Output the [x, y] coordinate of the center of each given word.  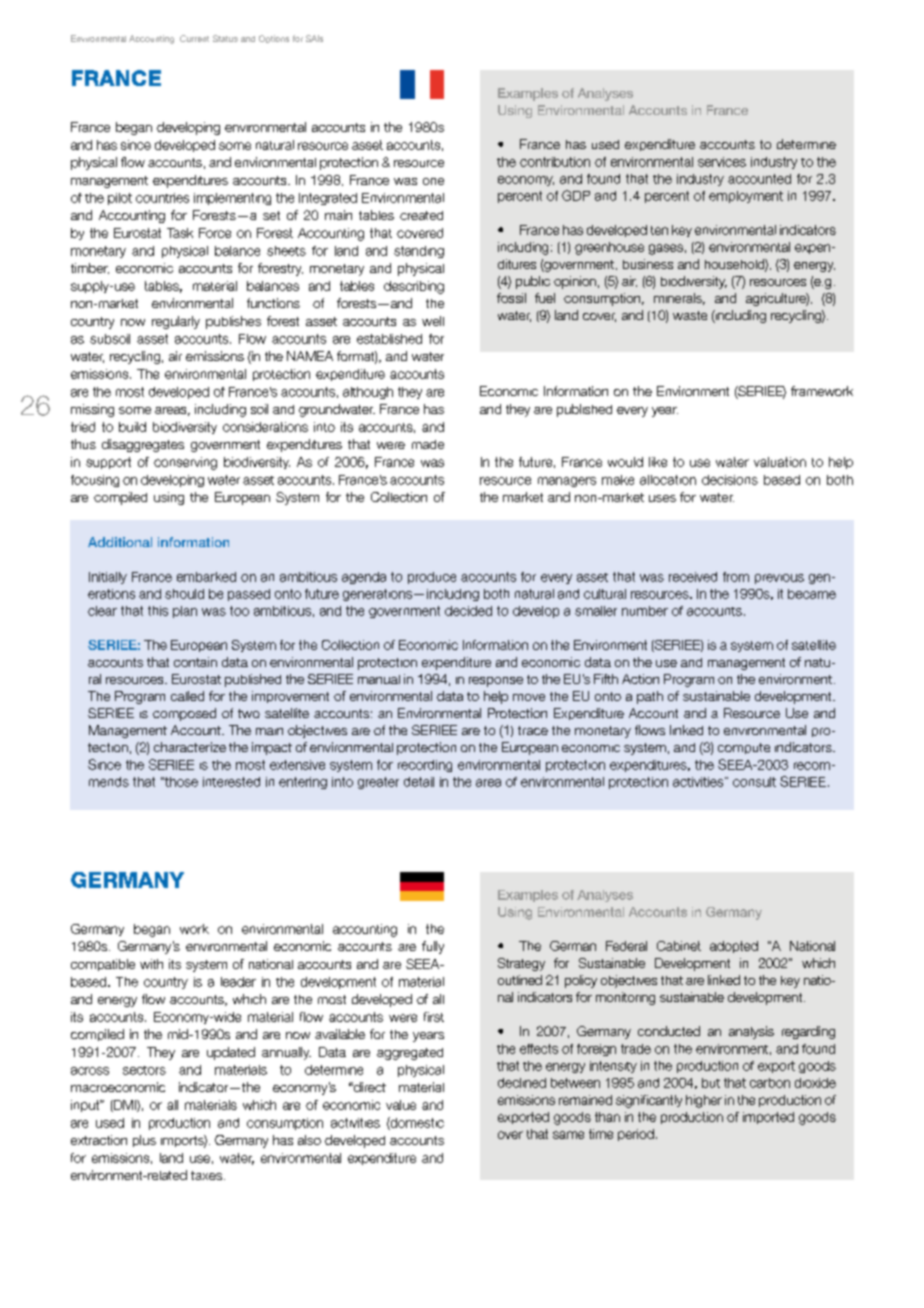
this [158, 611]
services [722, 162]
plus [144, 1141]
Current [194, 38]
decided [468, 611]
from [736, 577]
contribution [555, 162]
